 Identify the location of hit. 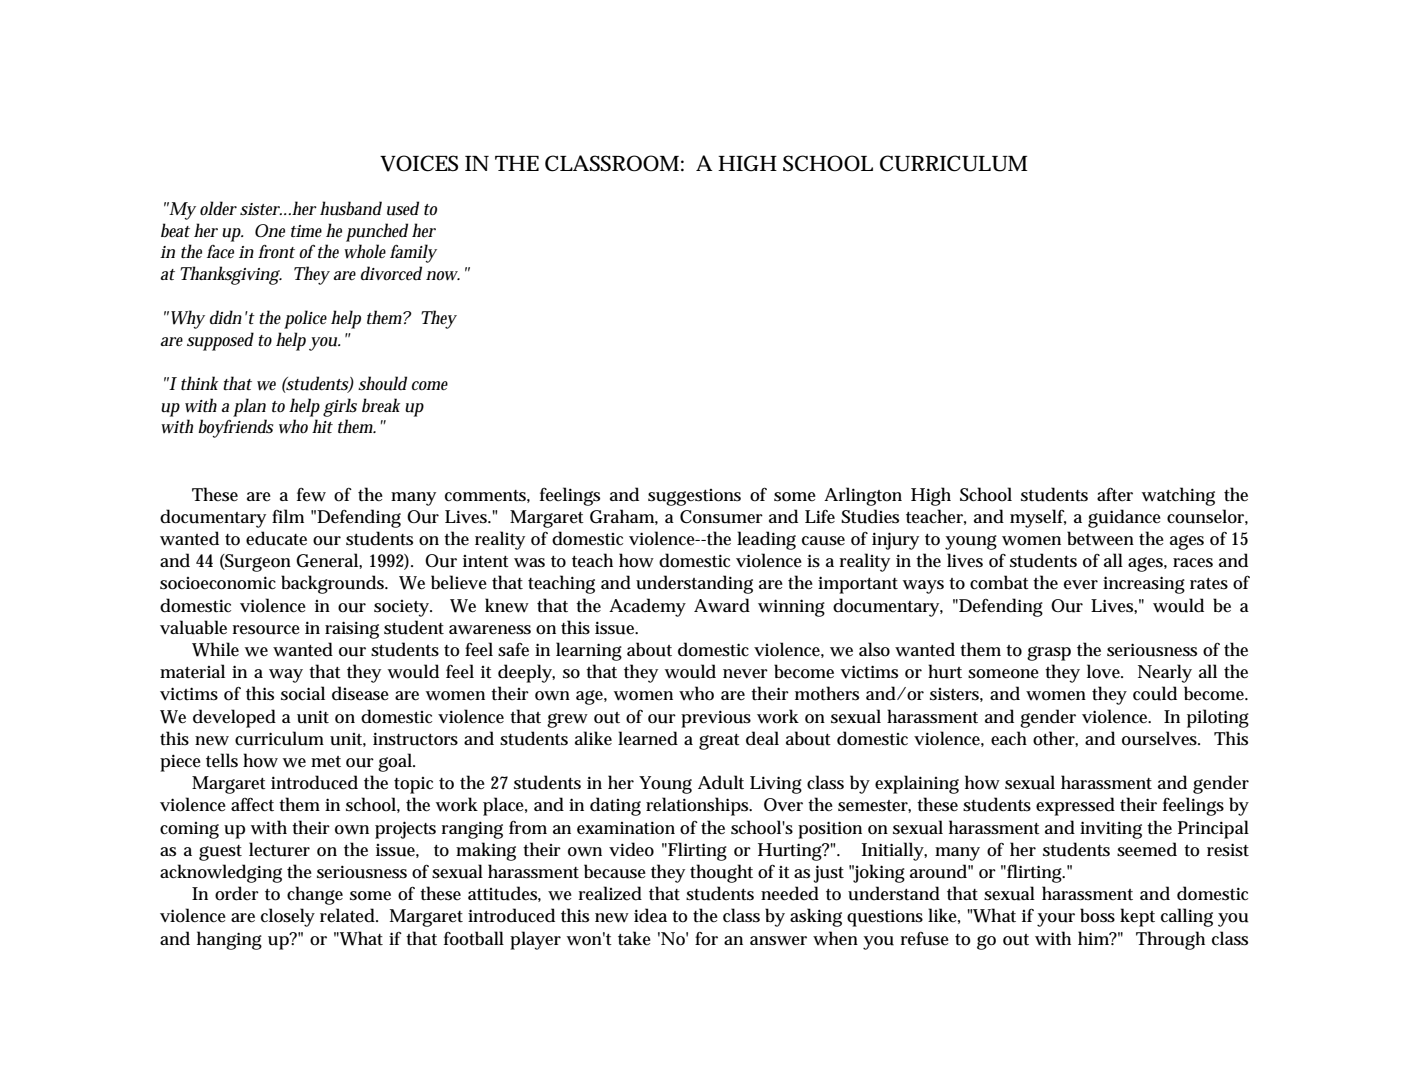
(322, 426).
